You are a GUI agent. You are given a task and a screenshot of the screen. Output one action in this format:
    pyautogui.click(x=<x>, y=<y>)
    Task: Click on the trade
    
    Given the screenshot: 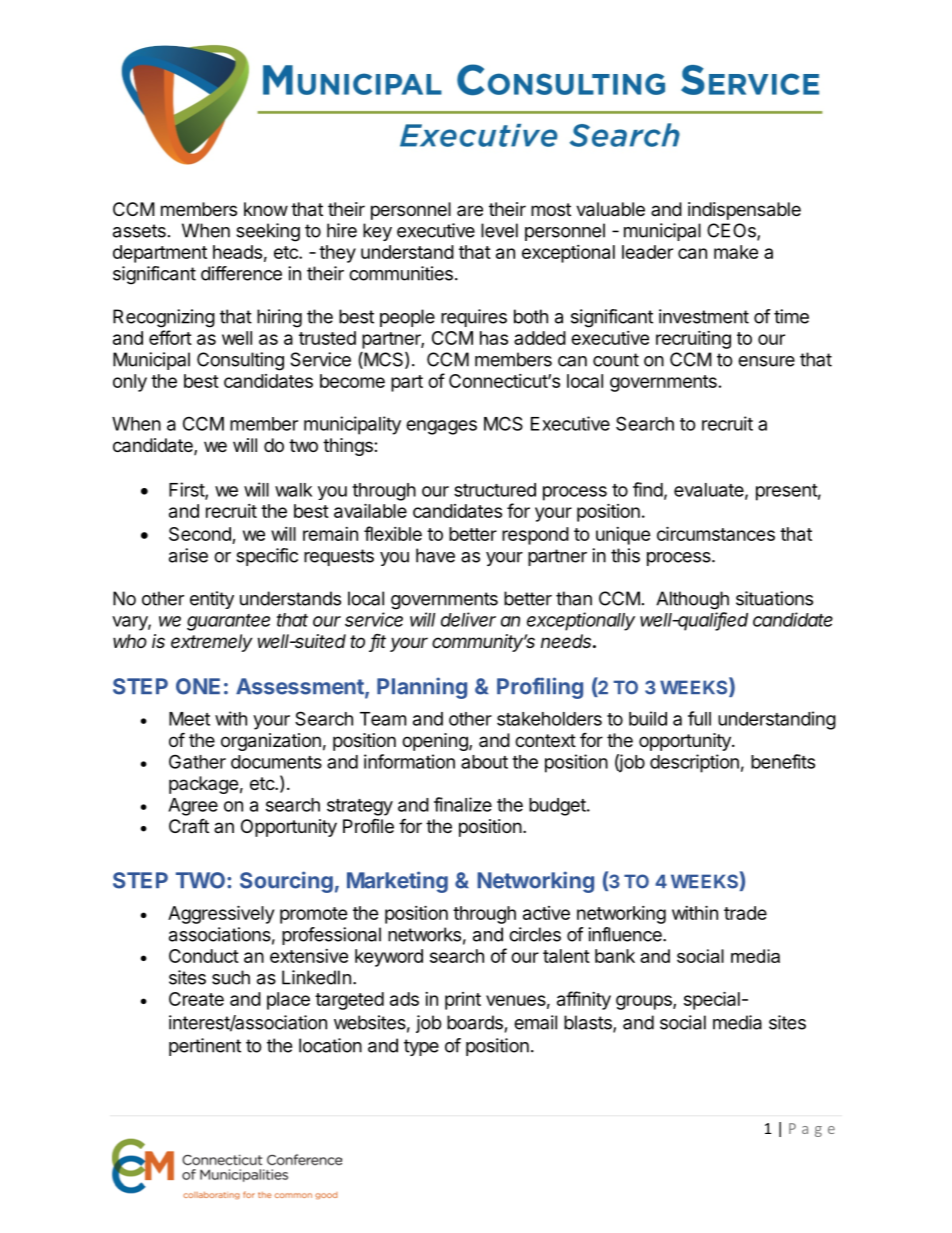 What is the action you would take?
    pyautogui.click(x=745, y=913)
